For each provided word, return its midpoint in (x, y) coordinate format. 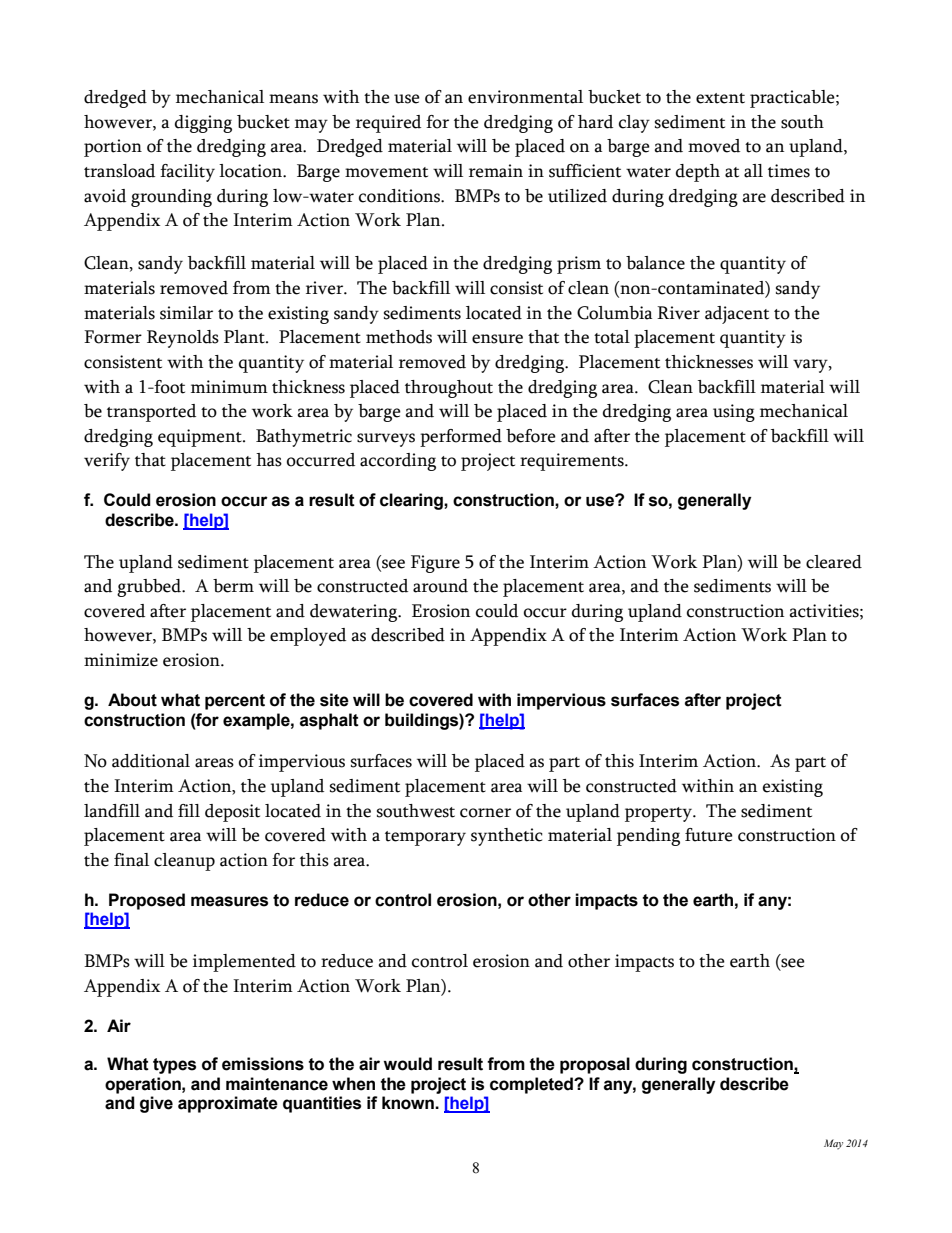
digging (203, 124)
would (407, 1064)
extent (720, 98)
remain (496, 171)
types (174, 1066)
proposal (595, 1065)
